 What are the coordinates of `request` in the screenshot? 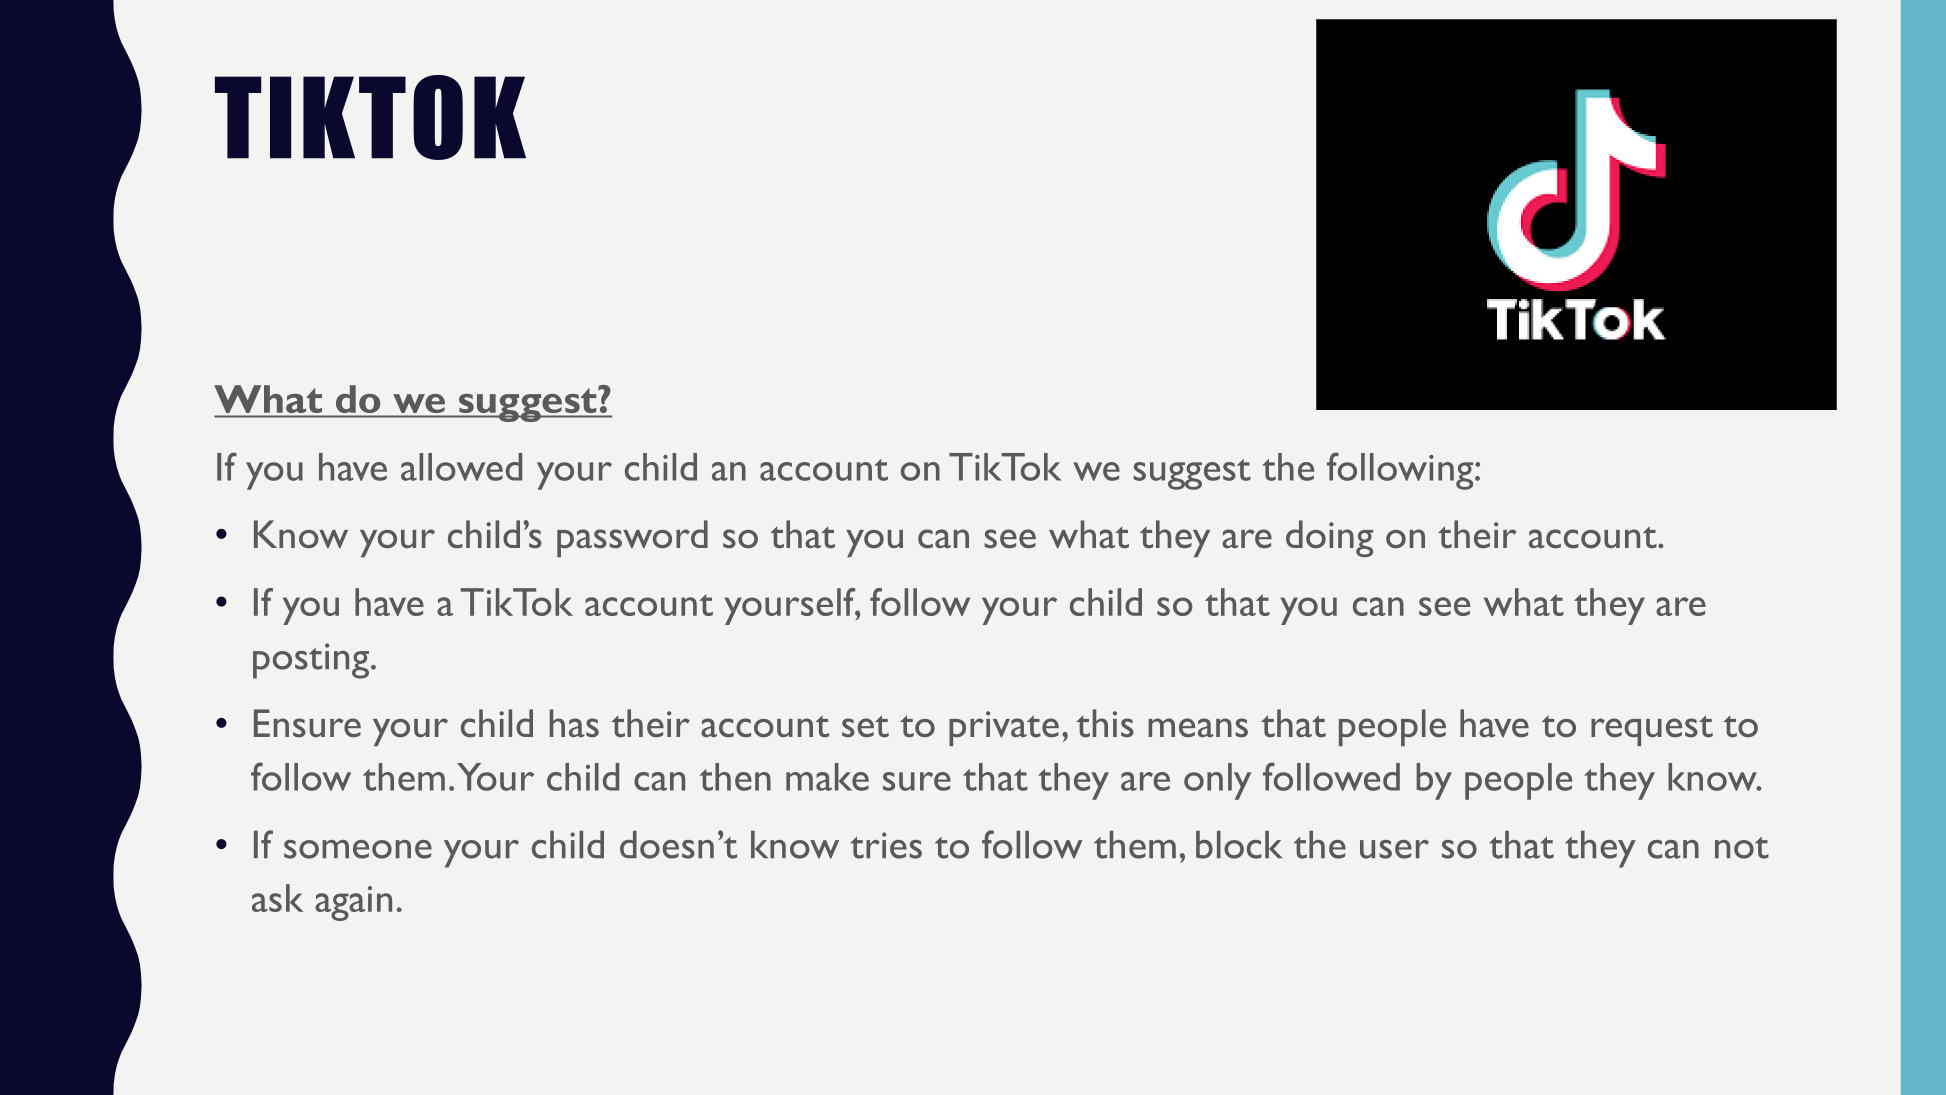 It's located at (1652, 730).
